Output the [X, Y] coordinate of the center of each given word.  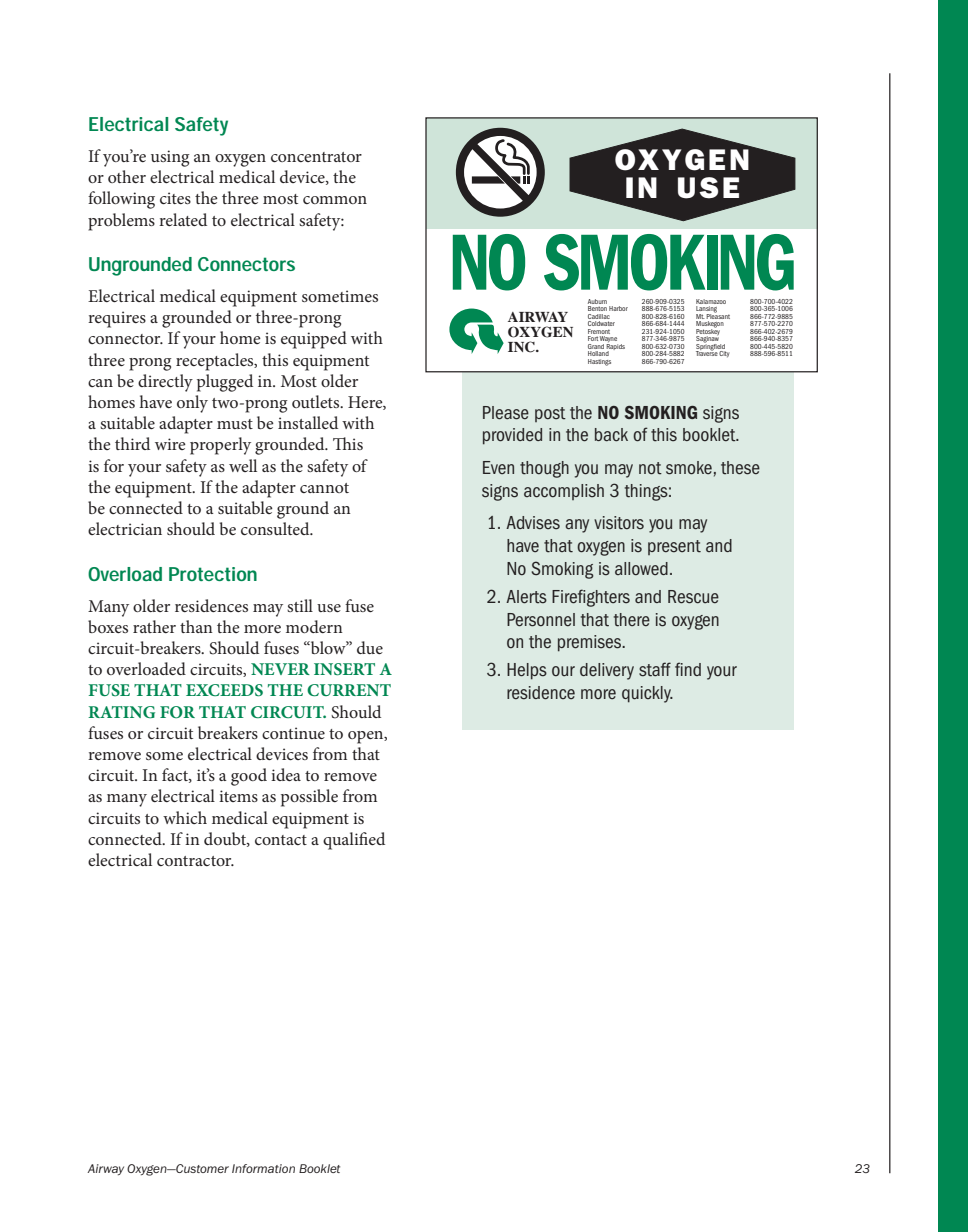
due [370, 647]
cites [175, 198]
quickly [647, 694]
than [196, 626]
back [611, 435]
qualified [354, 841]
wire [170, 444]
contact [281, 840]
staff [655, 669]
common [335, 200]
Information [263, 1168]
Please [506, 413]
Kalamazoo [711, 303]
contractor [195, 861]
